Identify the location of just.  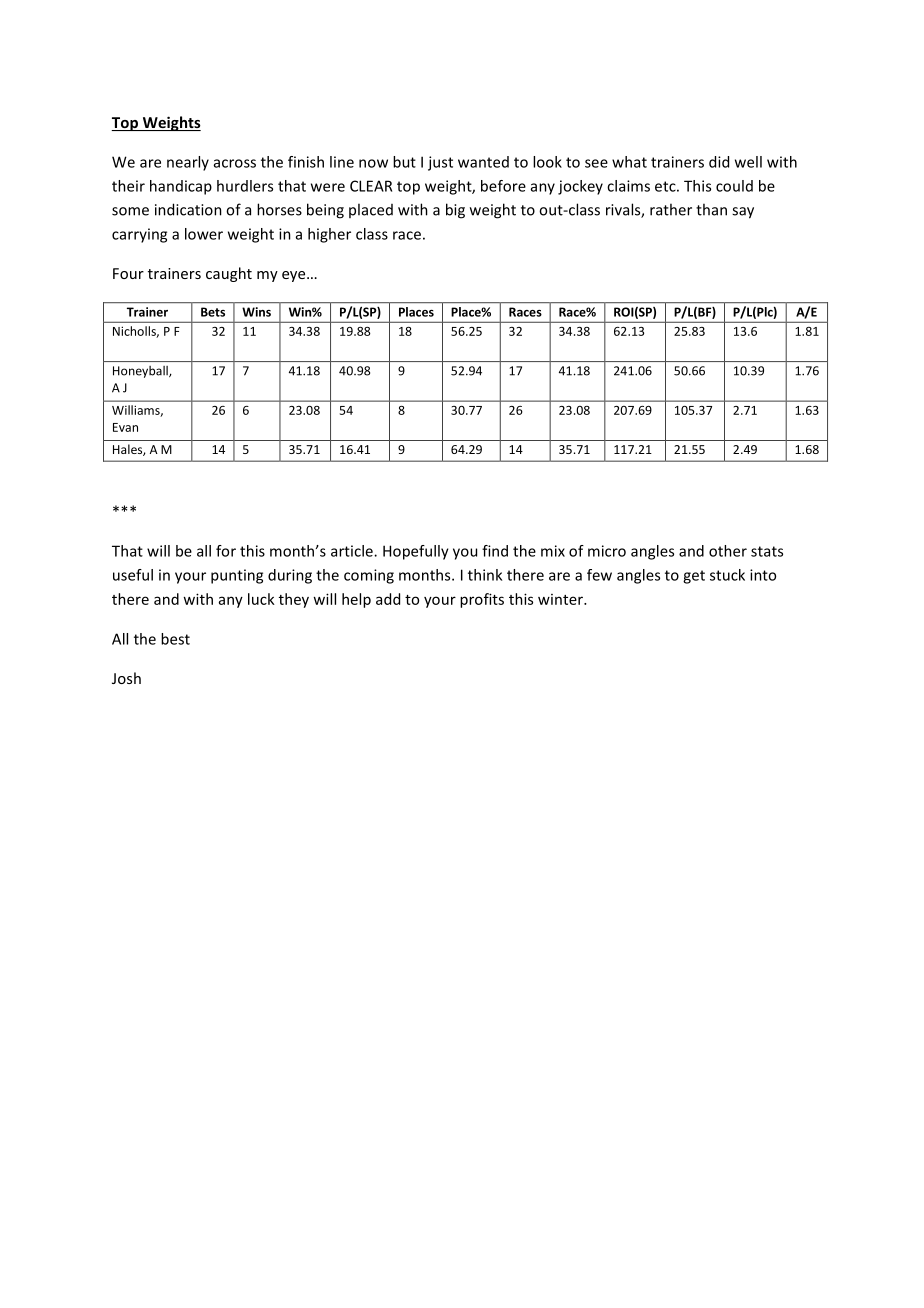
(440, 163).
